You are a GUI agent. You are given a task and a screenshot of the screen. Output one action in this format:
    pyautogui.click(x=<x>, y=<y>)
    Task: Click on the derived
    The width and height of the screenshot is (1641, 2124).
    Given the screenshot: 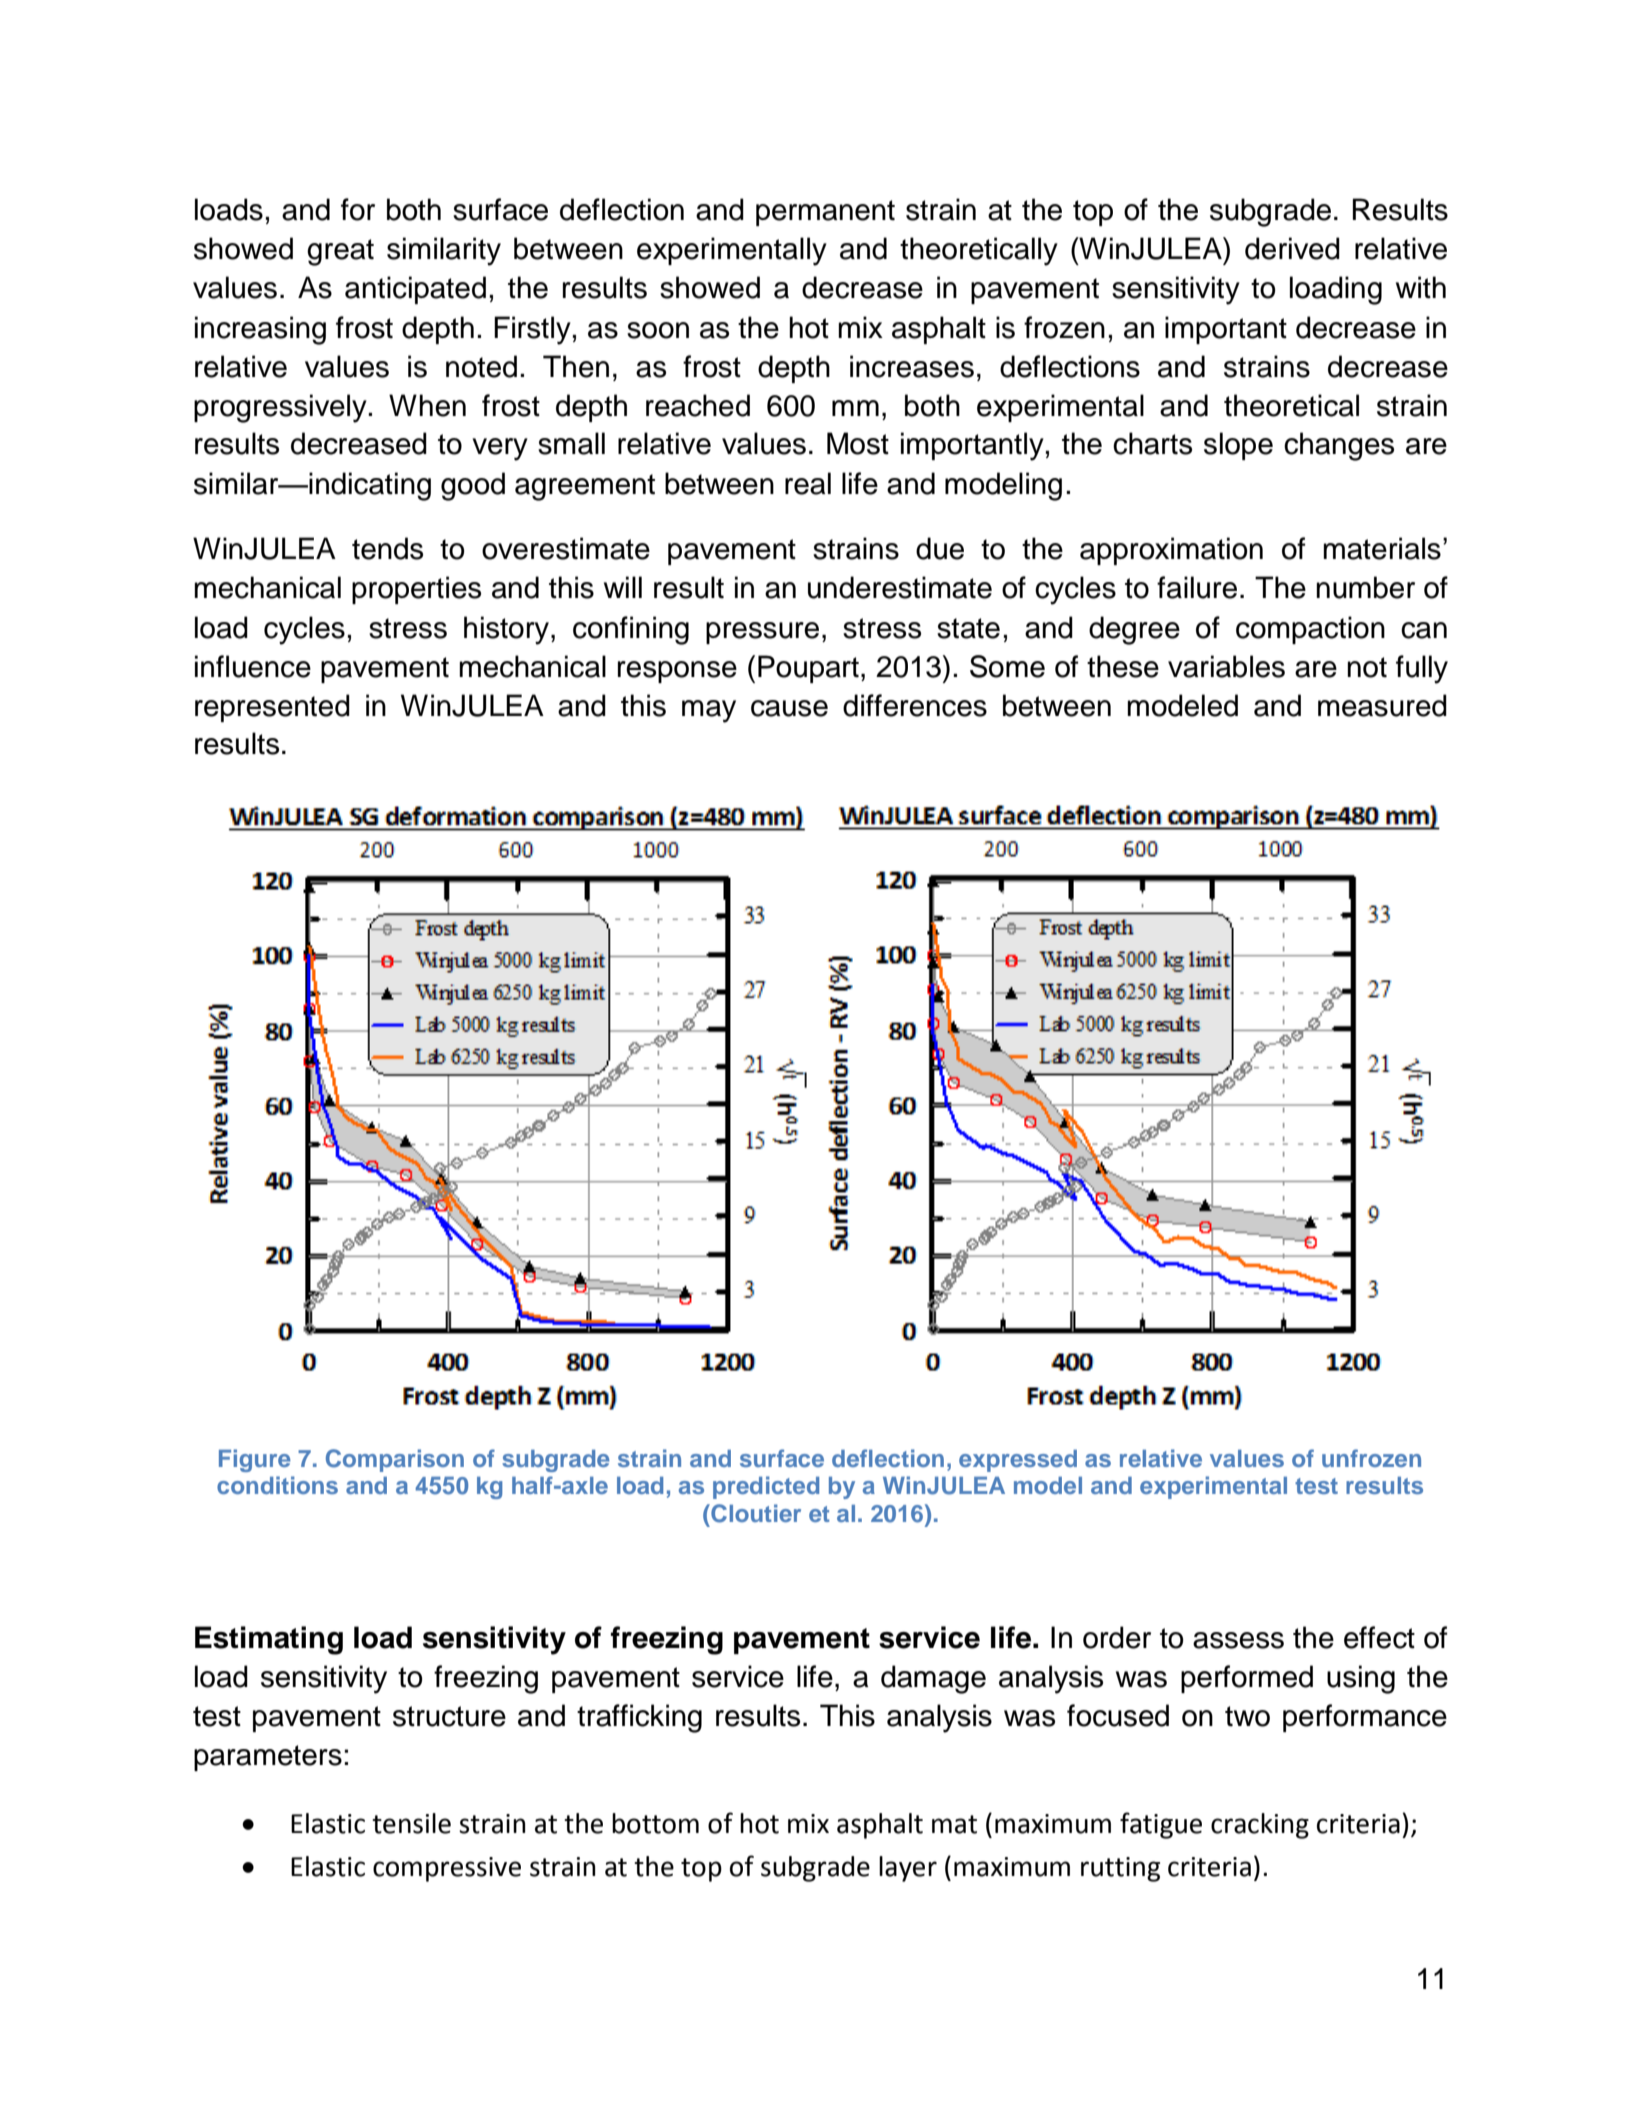 What is the action you would take?
    pyautogui.click(x=1292, y=248)
